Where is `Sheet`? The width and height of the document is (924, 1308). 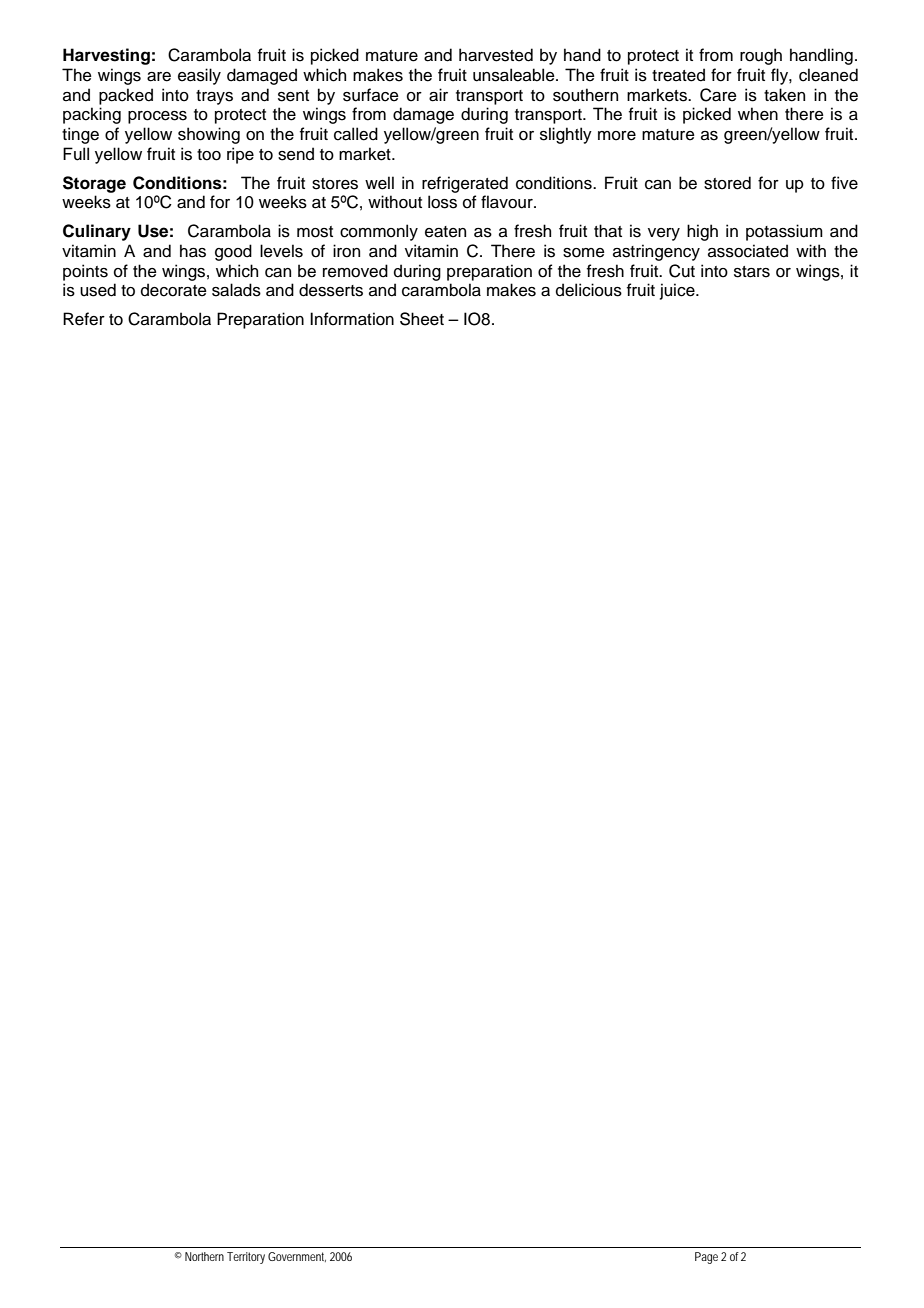
Sheet is located at coordinates (422, 319).
